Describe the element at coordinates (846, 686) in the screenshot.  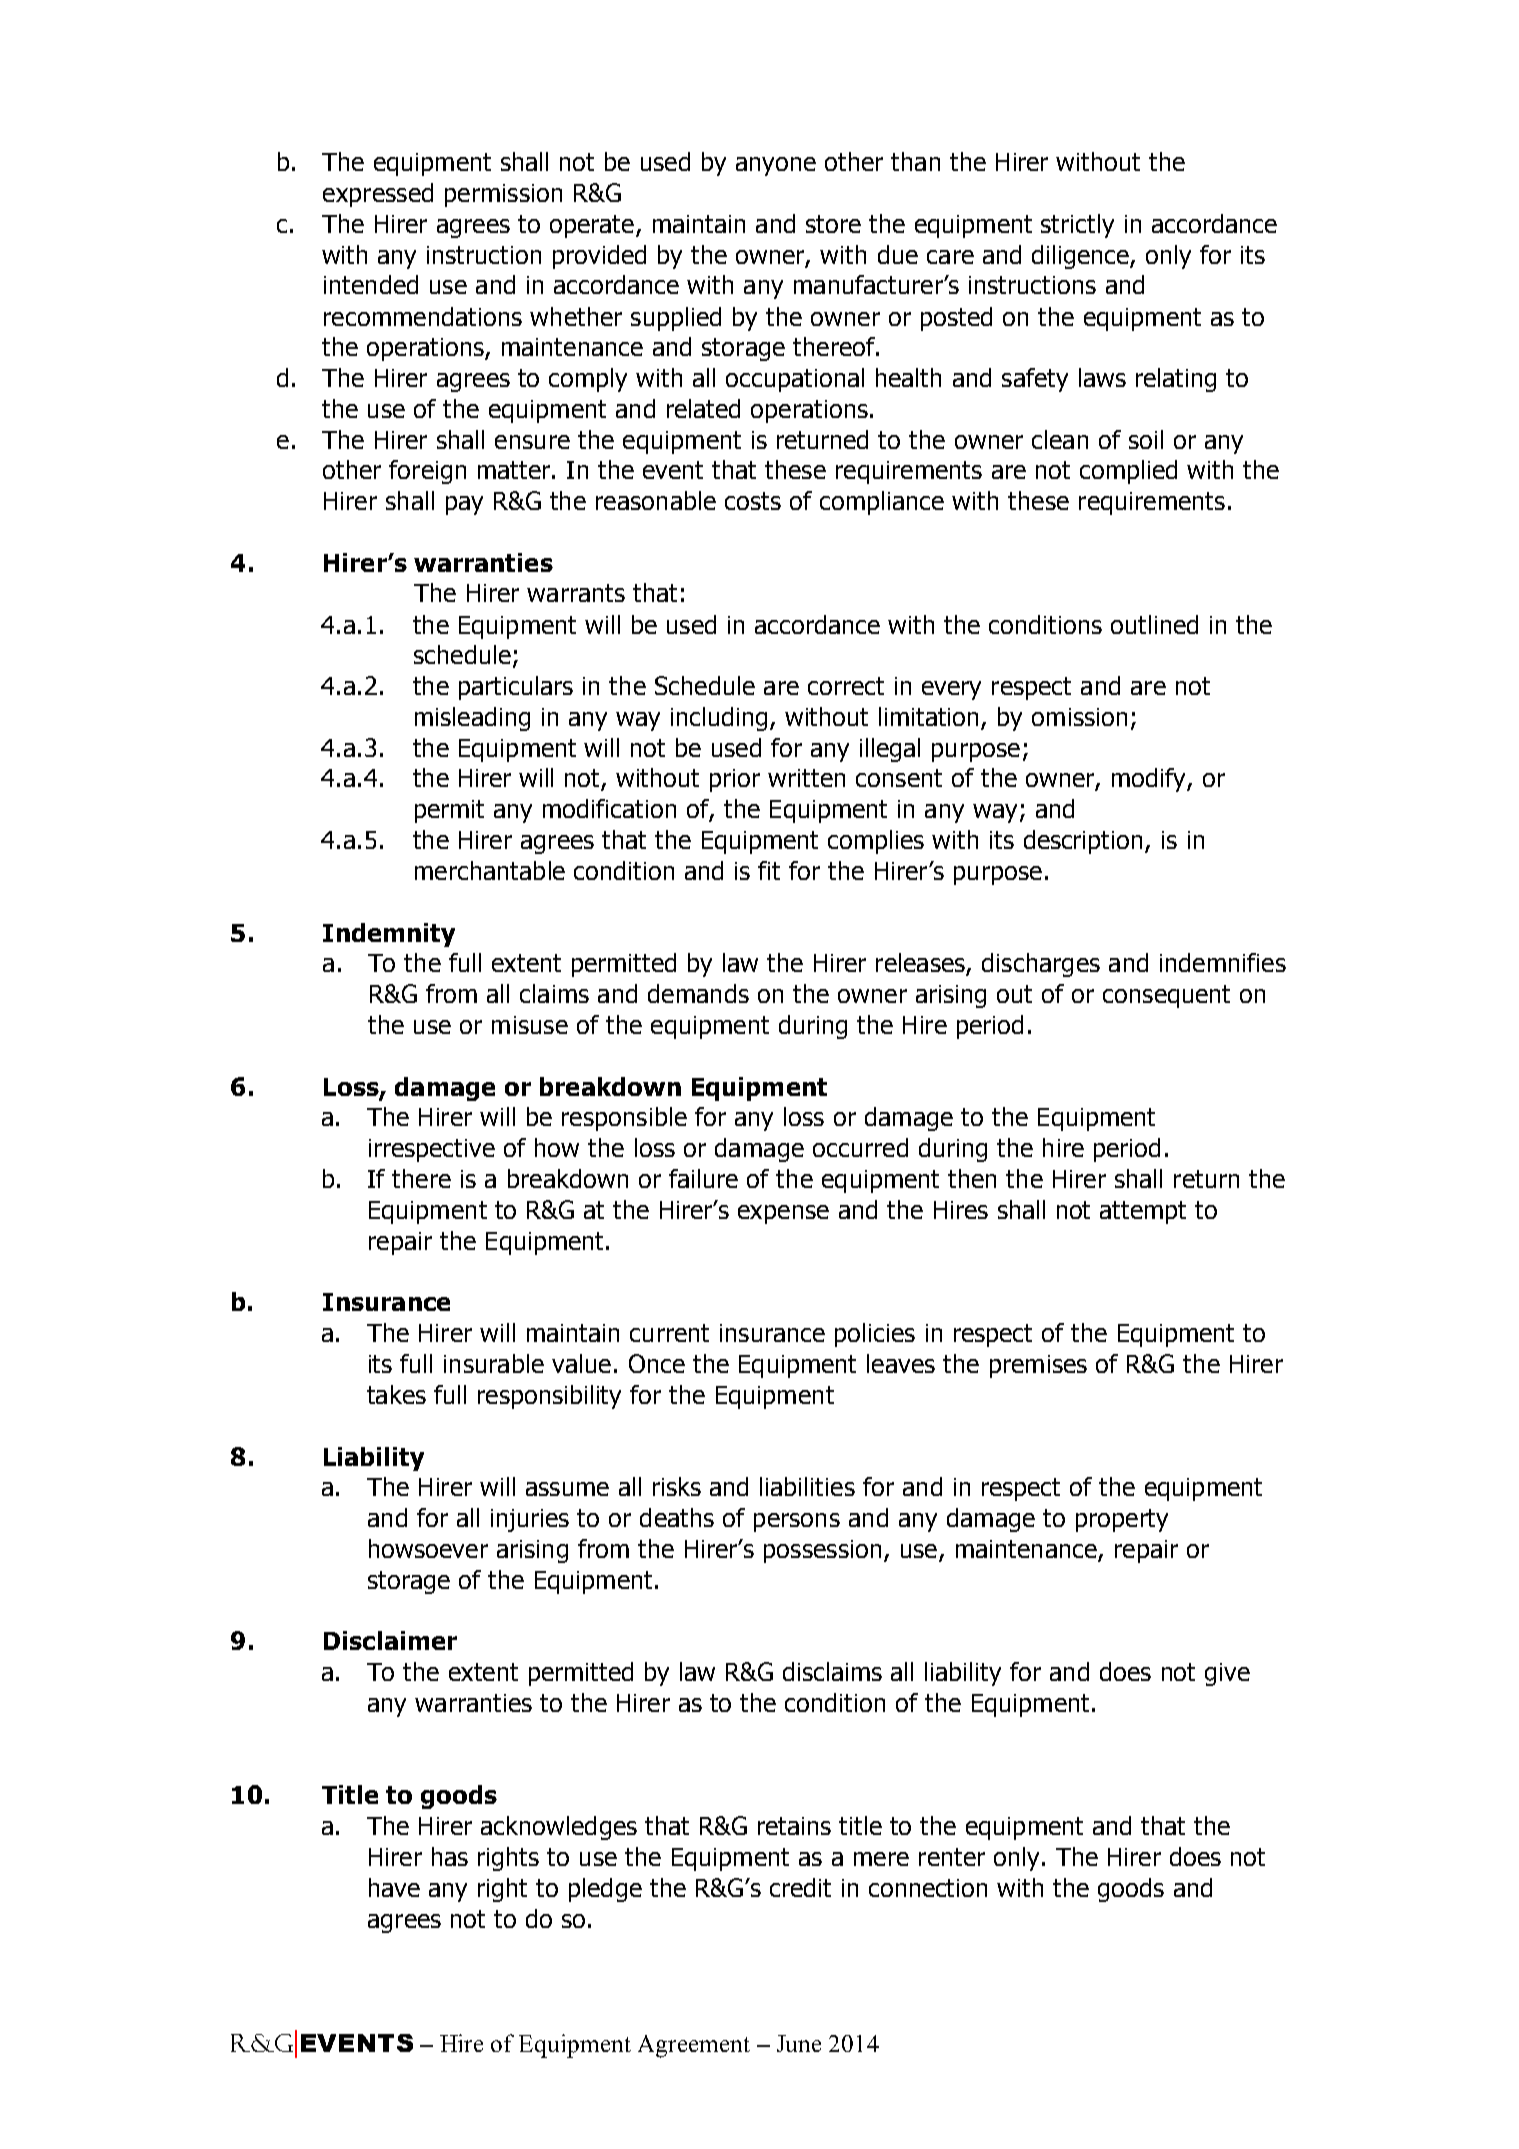
I see `correct` at that location.
